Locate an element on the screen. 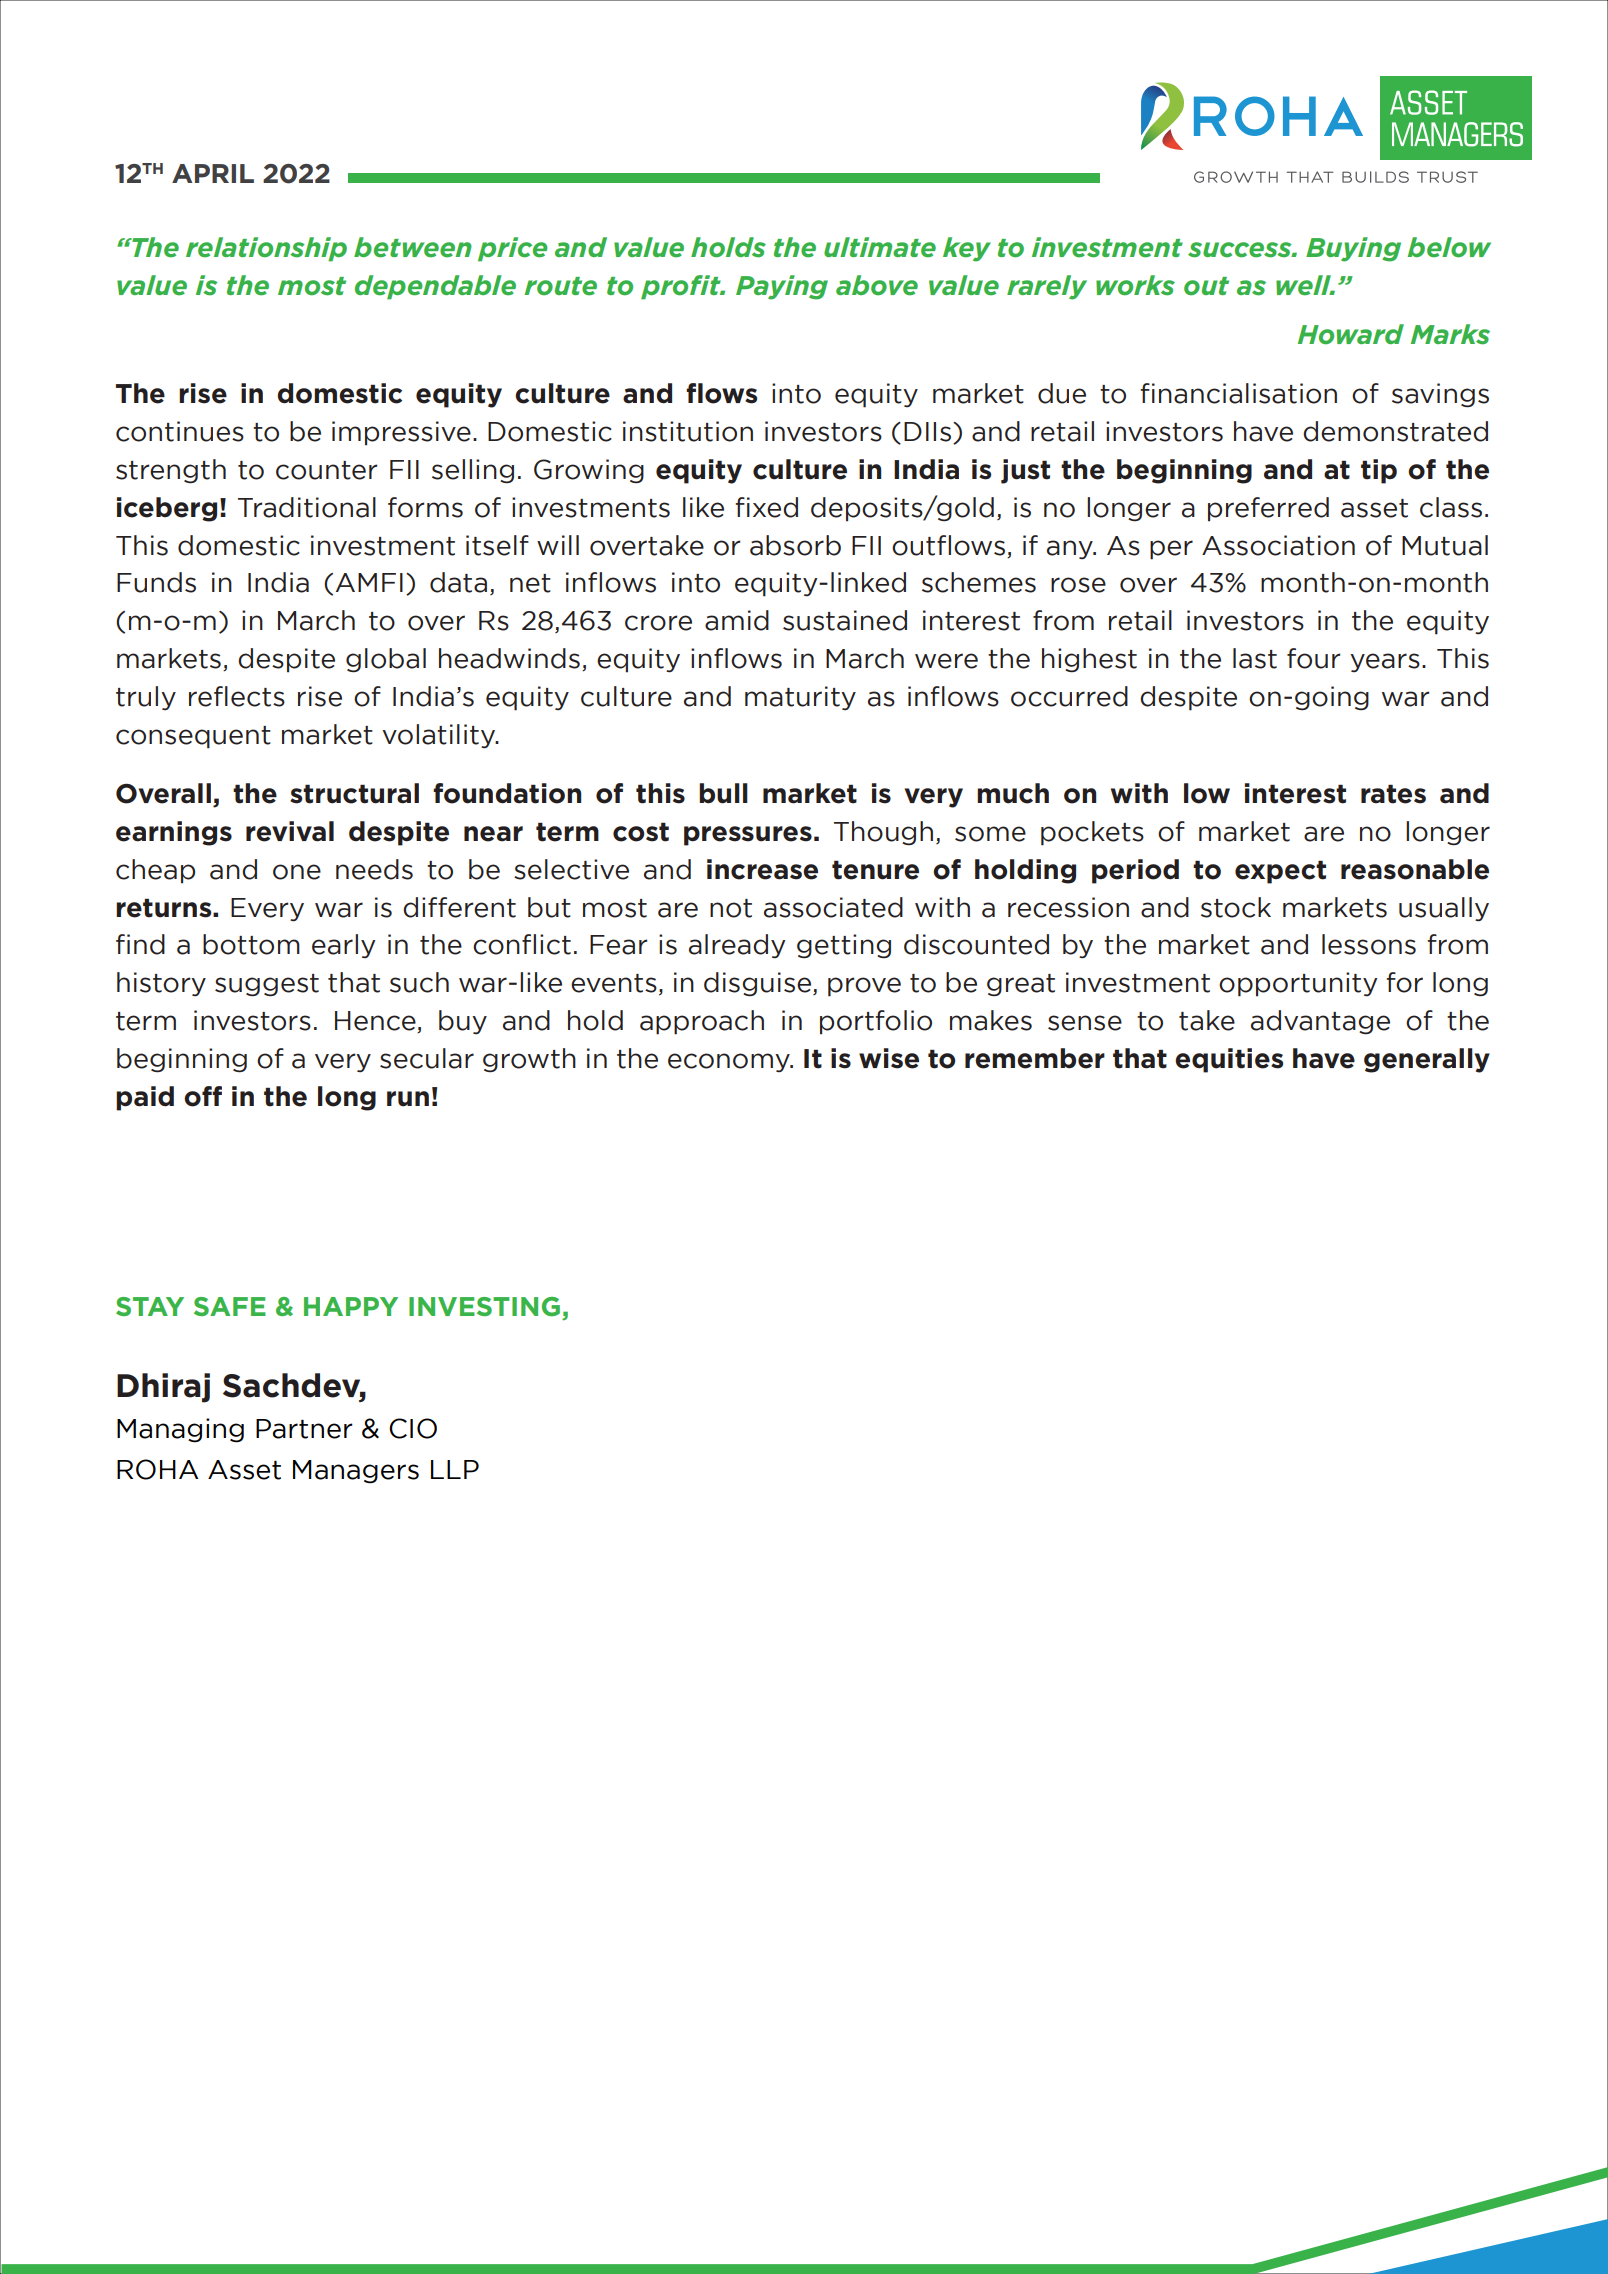 This screenshot has width=1608, height=2274. relationship is located at coordinates (266, 249).
